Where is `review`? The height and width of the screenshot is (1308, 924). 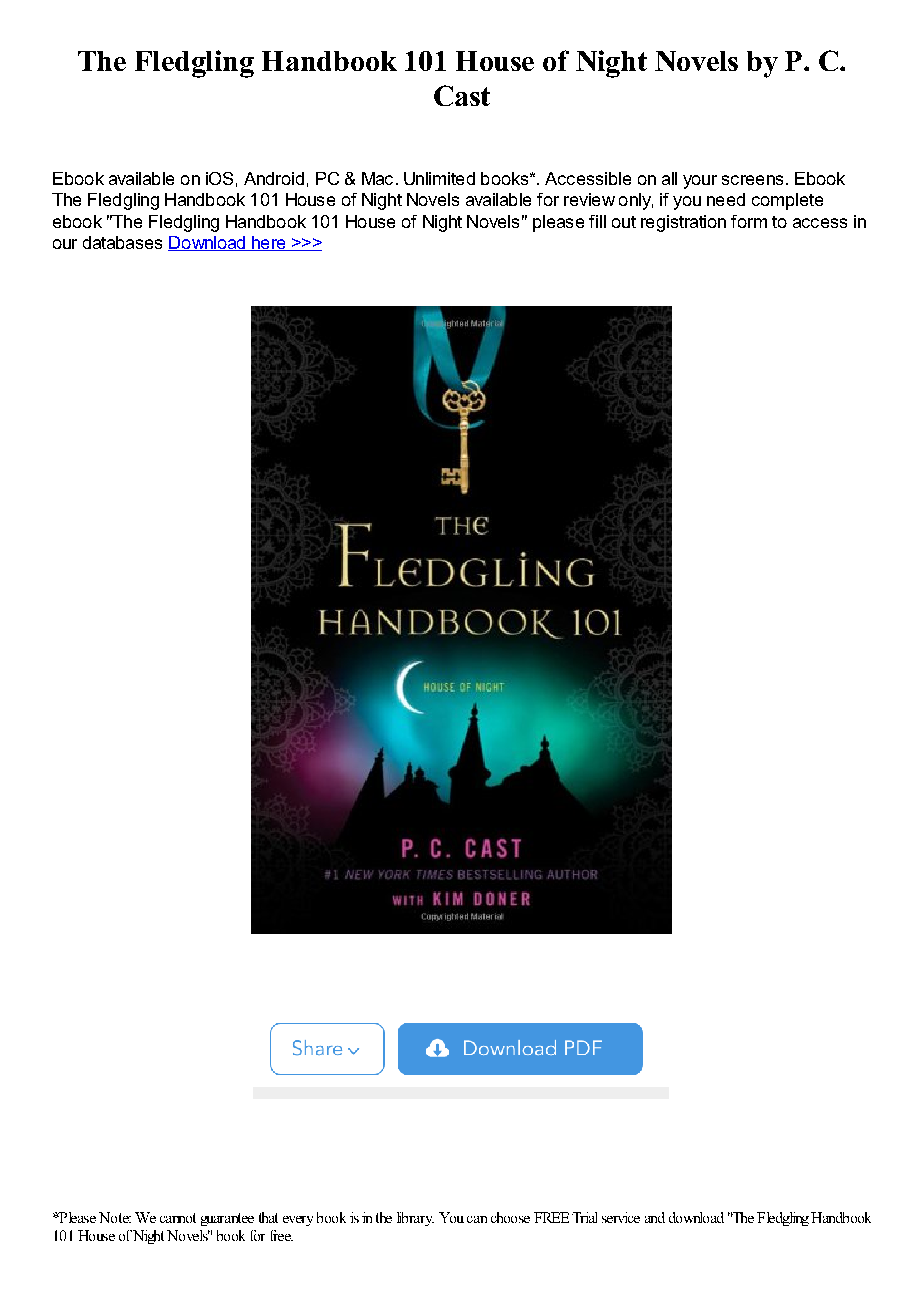
review is located at coordinates (589, 199).
